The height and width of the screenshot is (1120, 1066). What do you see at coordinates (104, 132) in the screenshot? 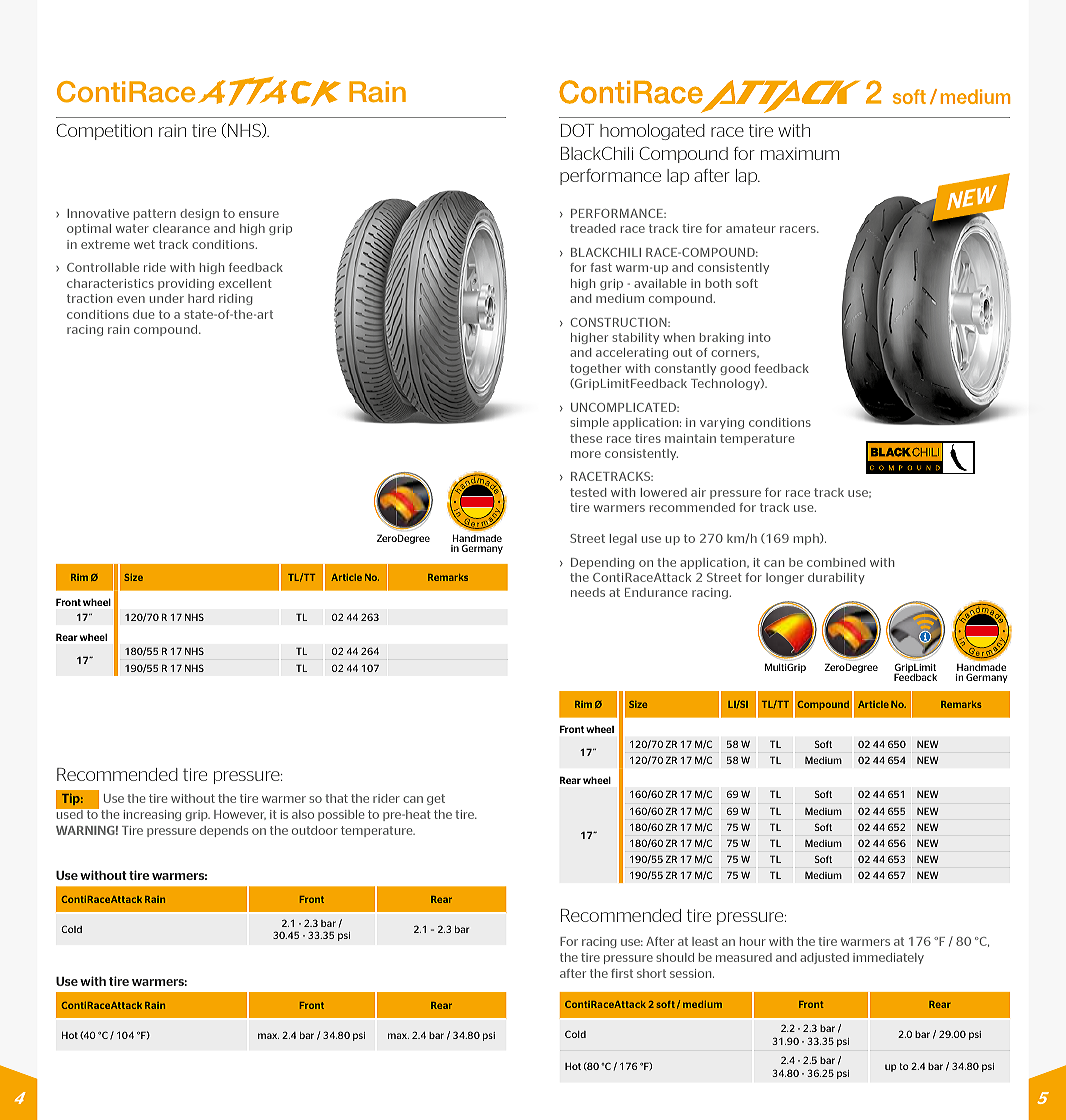
I see `Competition` at bounding box center [104, 132].
